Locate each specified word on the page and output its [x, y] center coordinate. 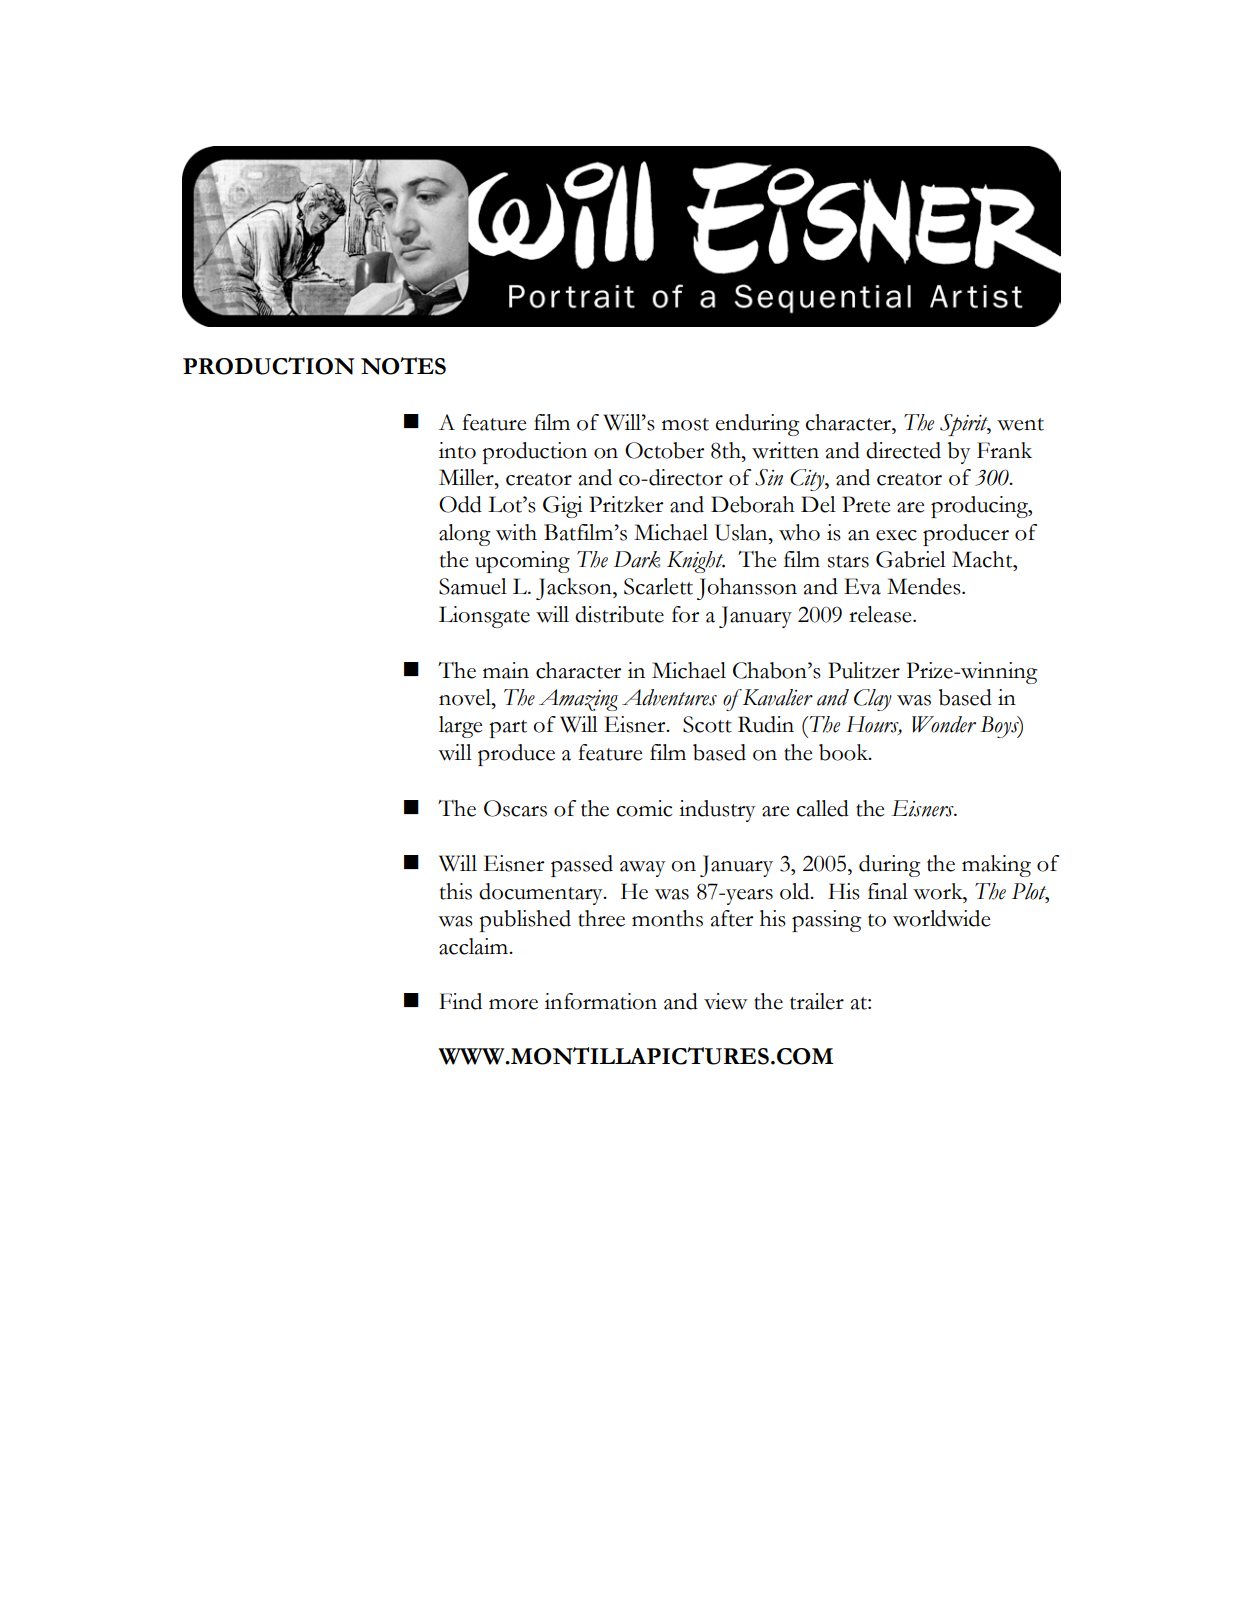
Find [460, 1001]
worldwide [941, 918]
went [1020, 424]
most [685, 424]
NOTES [403, 366]
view [726, 1001]
